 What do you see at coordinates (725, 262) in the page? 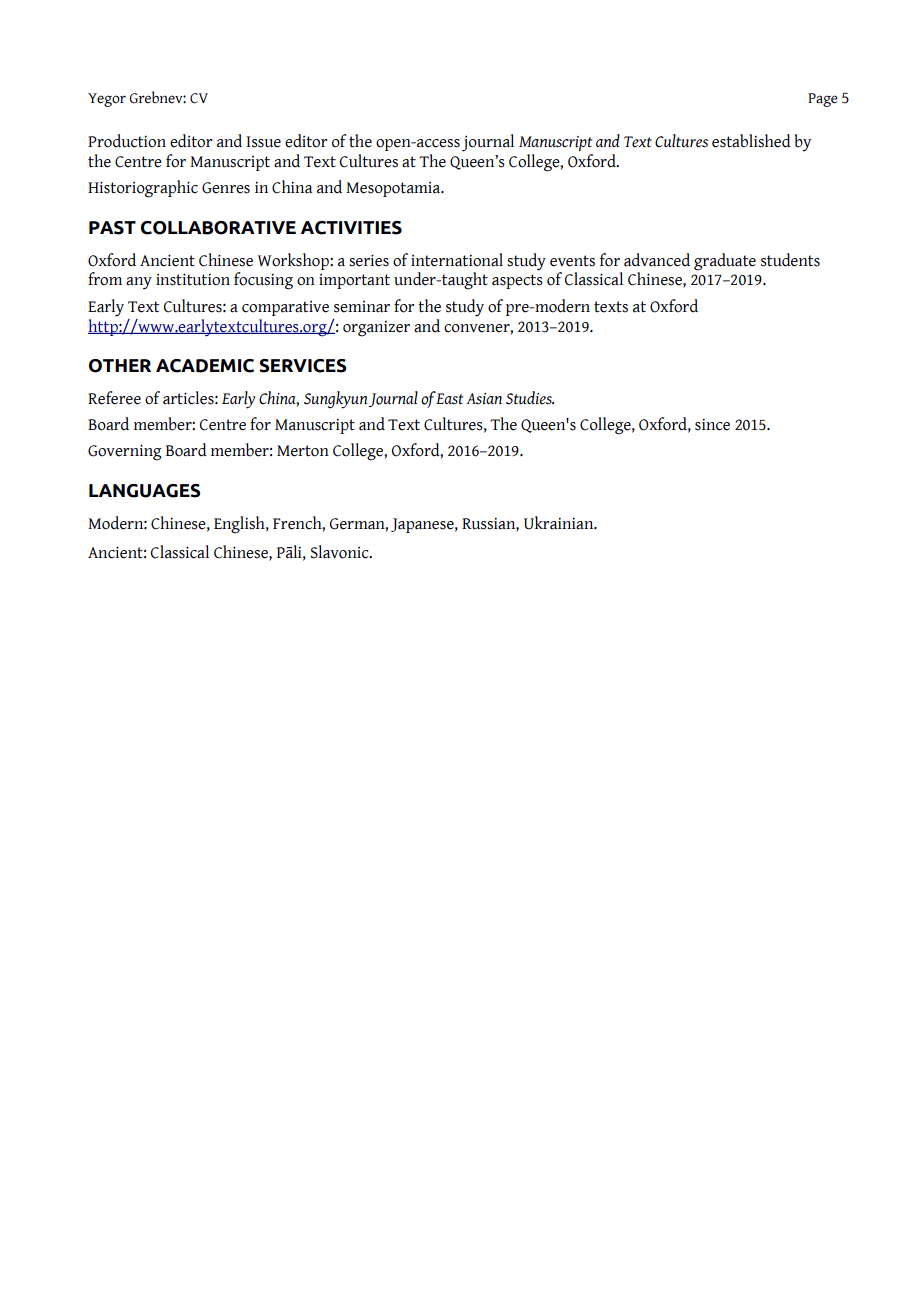
I see `graduate` at bounding box center [725, 262].
